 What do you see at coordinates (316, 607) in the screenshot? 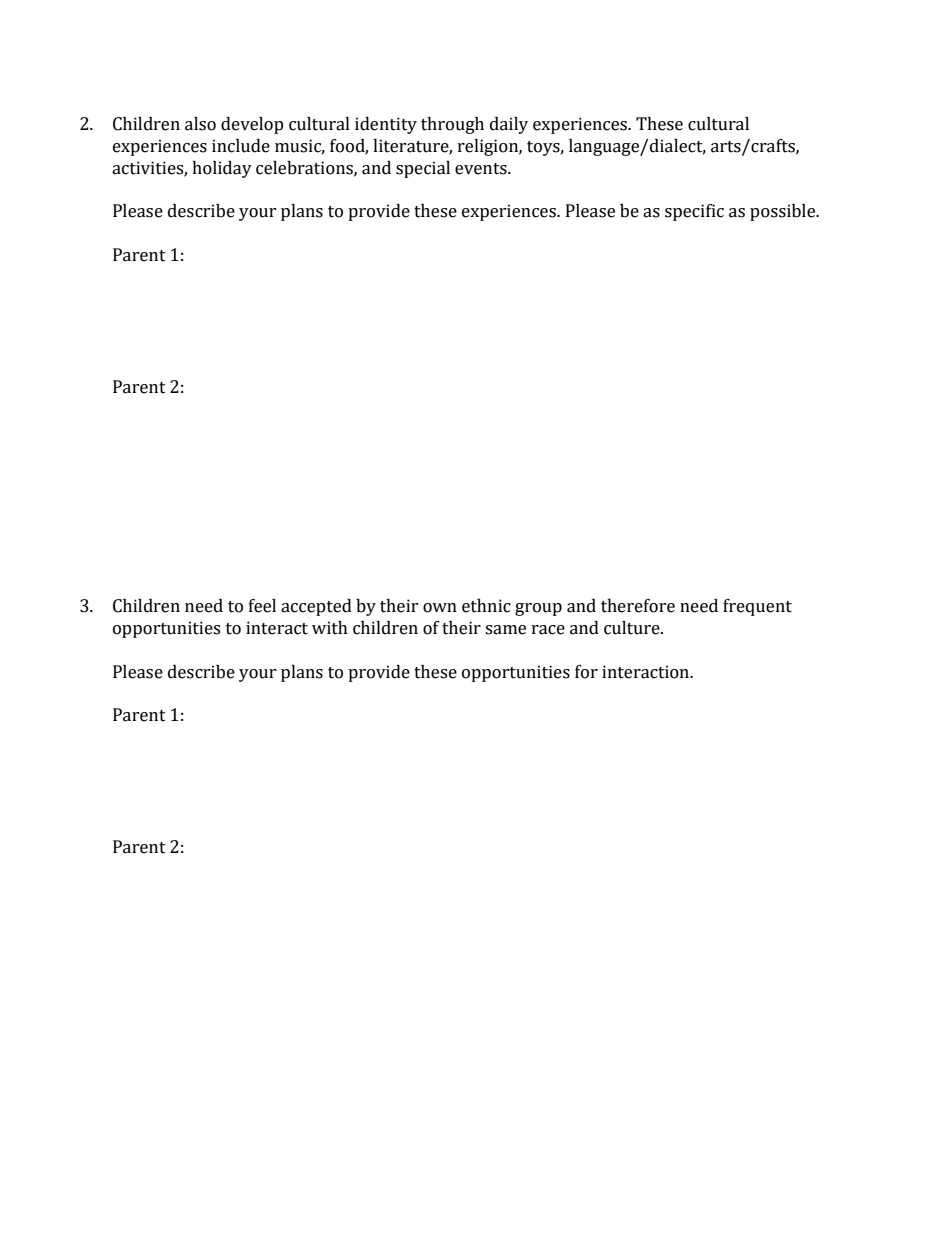
I see `accepted` at bounding box center [316, 607].
